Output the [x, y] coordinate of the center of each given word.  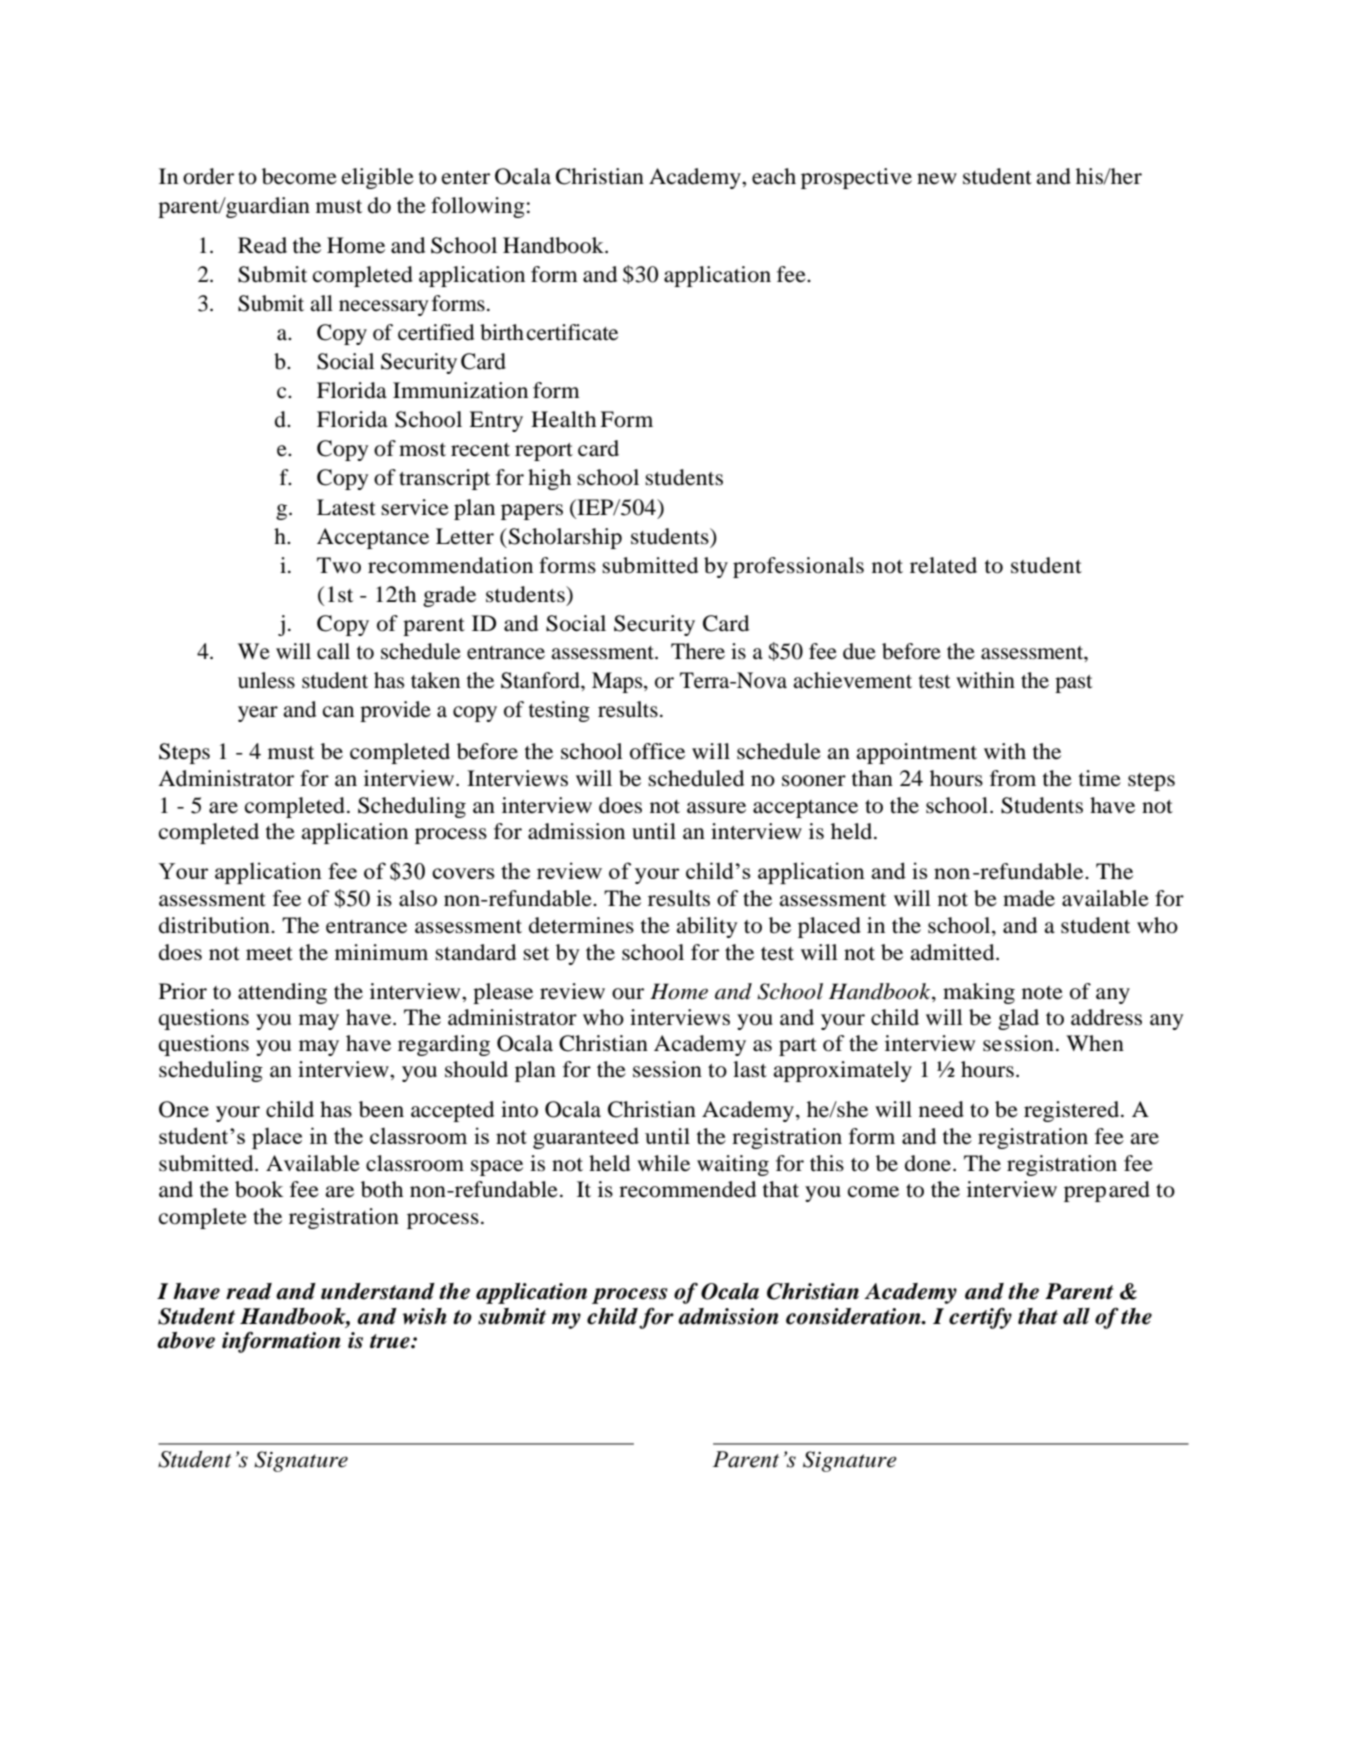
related [943, 565]
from [1013, 778]
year [258, 714]
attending [282, 993]
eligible [378, 178]
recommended [687, 1189]
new [937, 179]
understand [378, 1291]
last [750, 1069]
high [549, 479]
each [774, 176]
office [657, 751]
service [415, 507]
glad [1018, 1019]
